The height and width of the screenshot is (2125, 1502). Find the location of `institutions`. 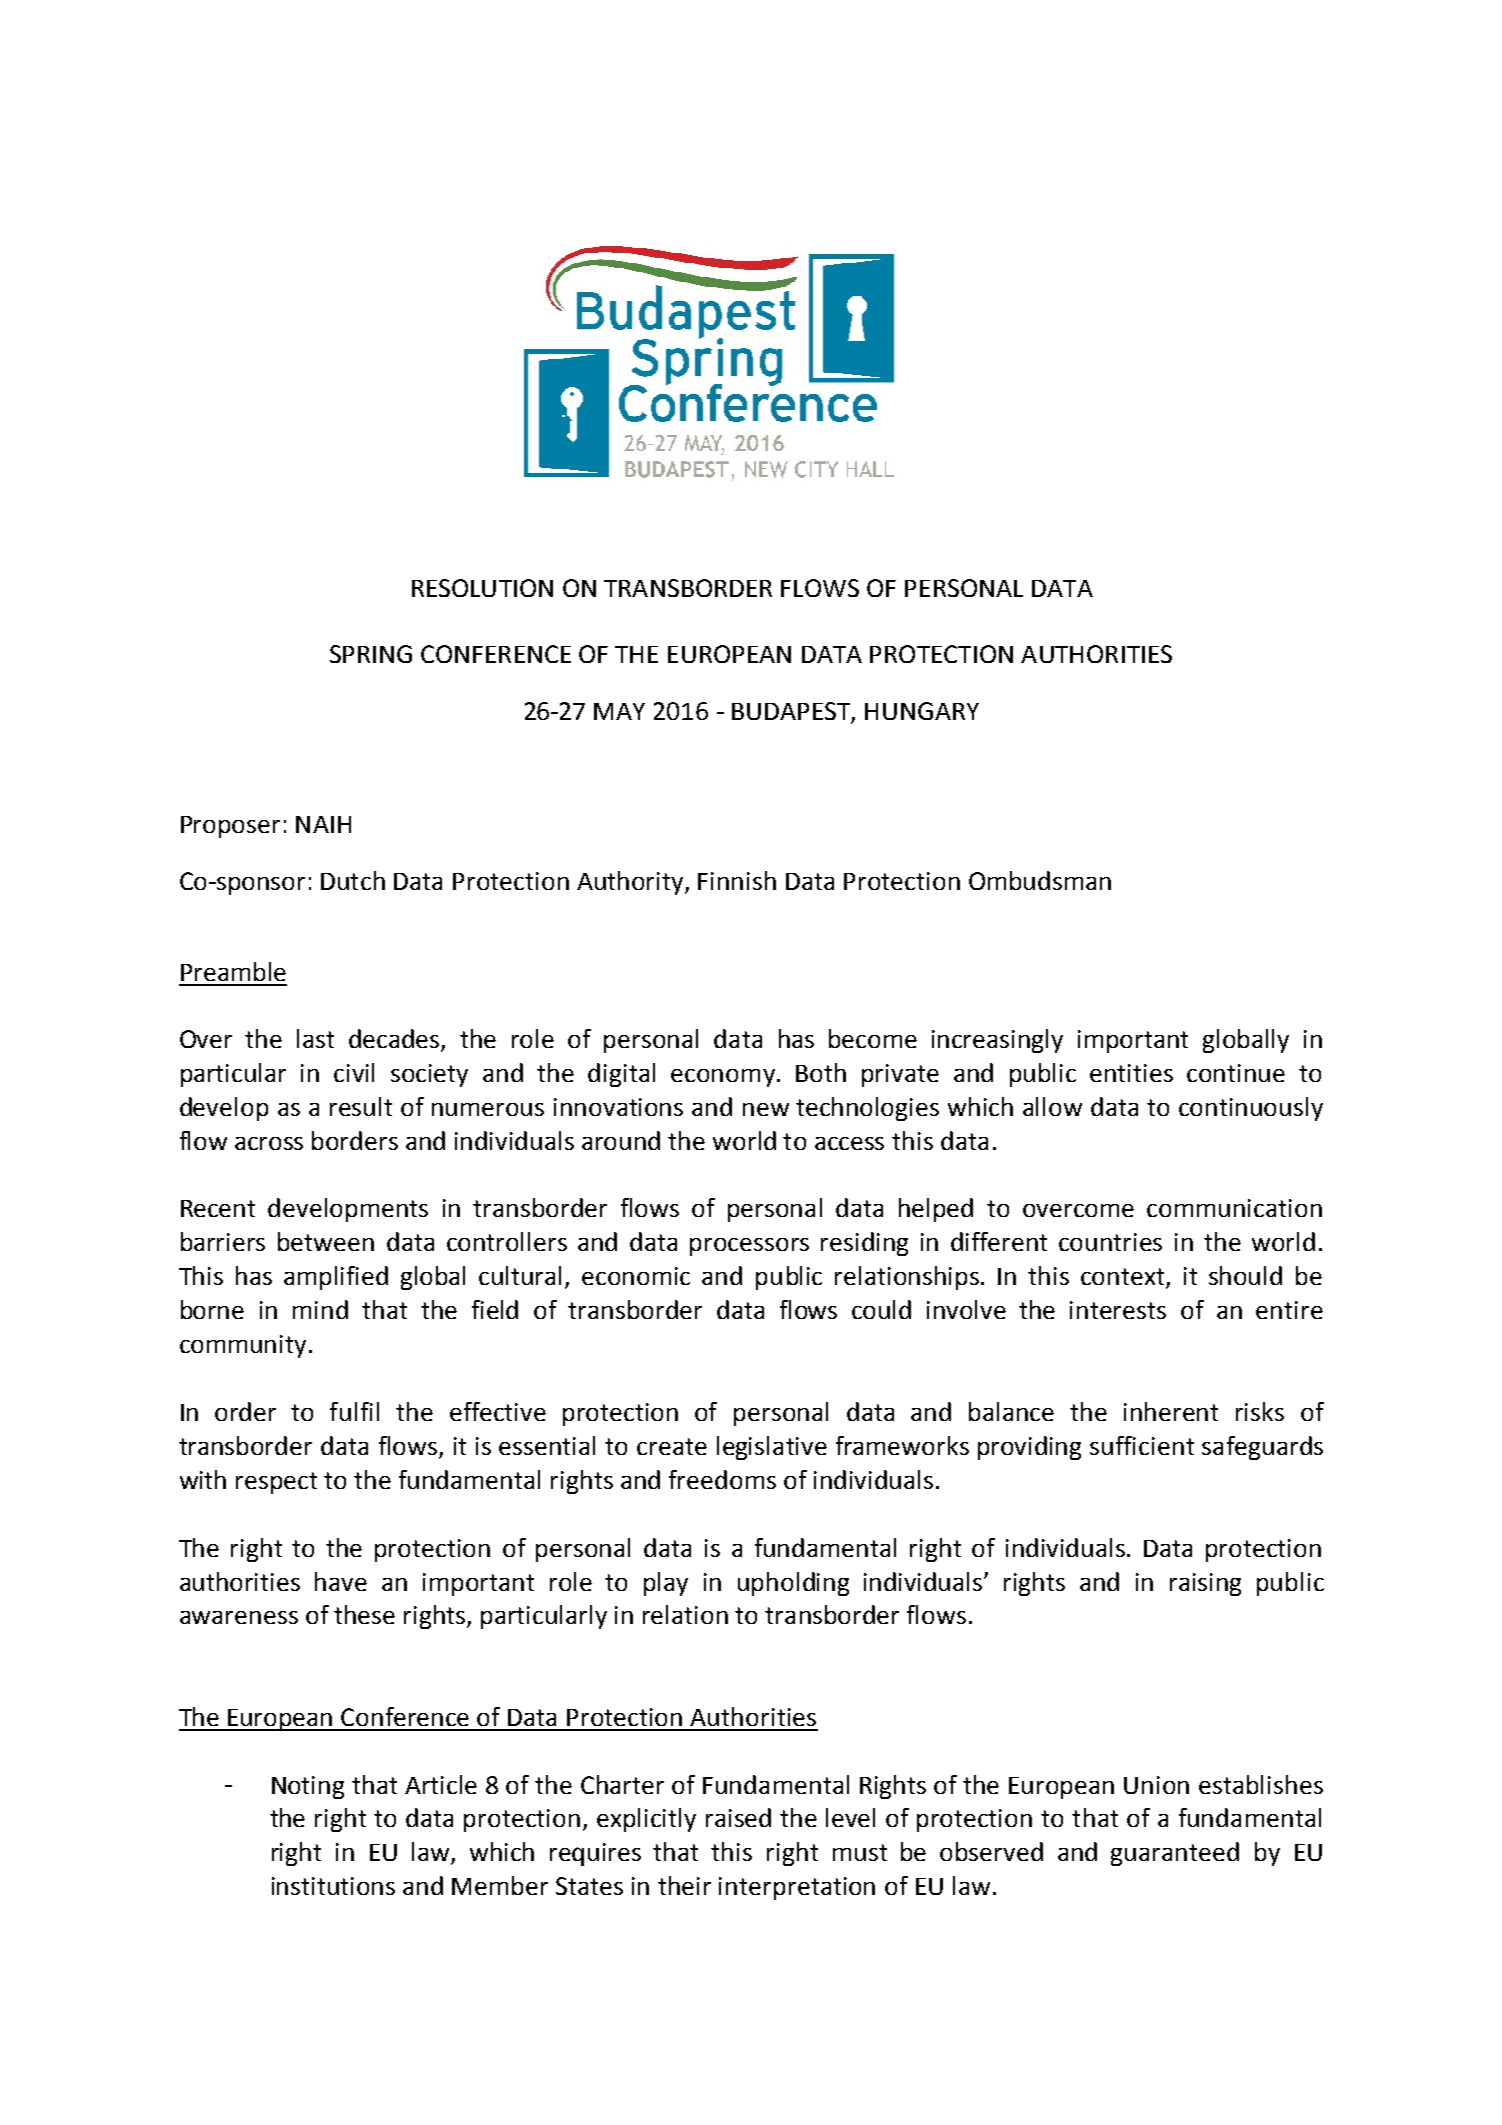

institutions is located at coordinates (333, 1886).
